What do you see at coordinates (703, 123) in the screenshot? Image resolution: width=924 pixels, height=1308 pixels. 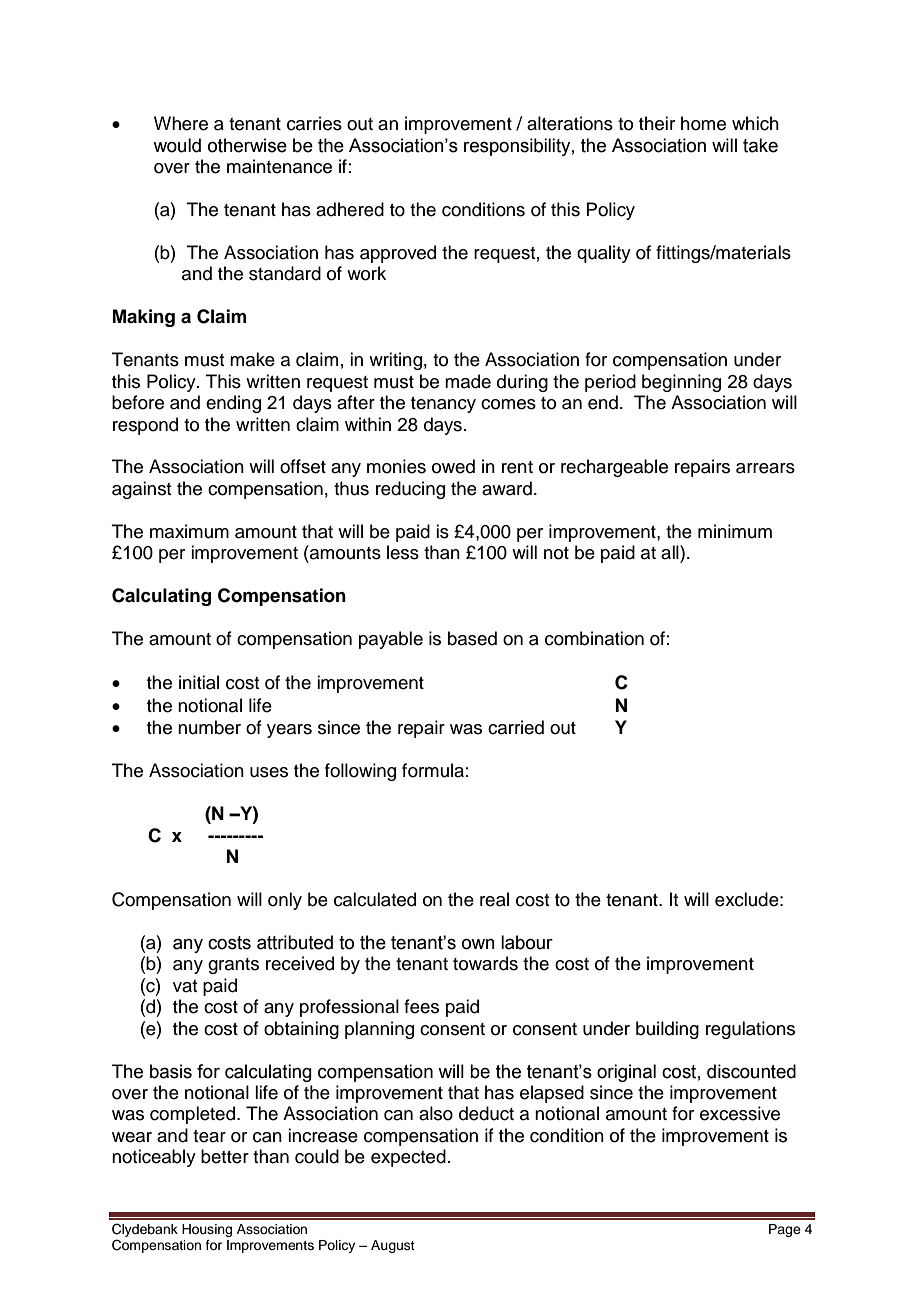 I see `home` at bounding box center [703, 123].
